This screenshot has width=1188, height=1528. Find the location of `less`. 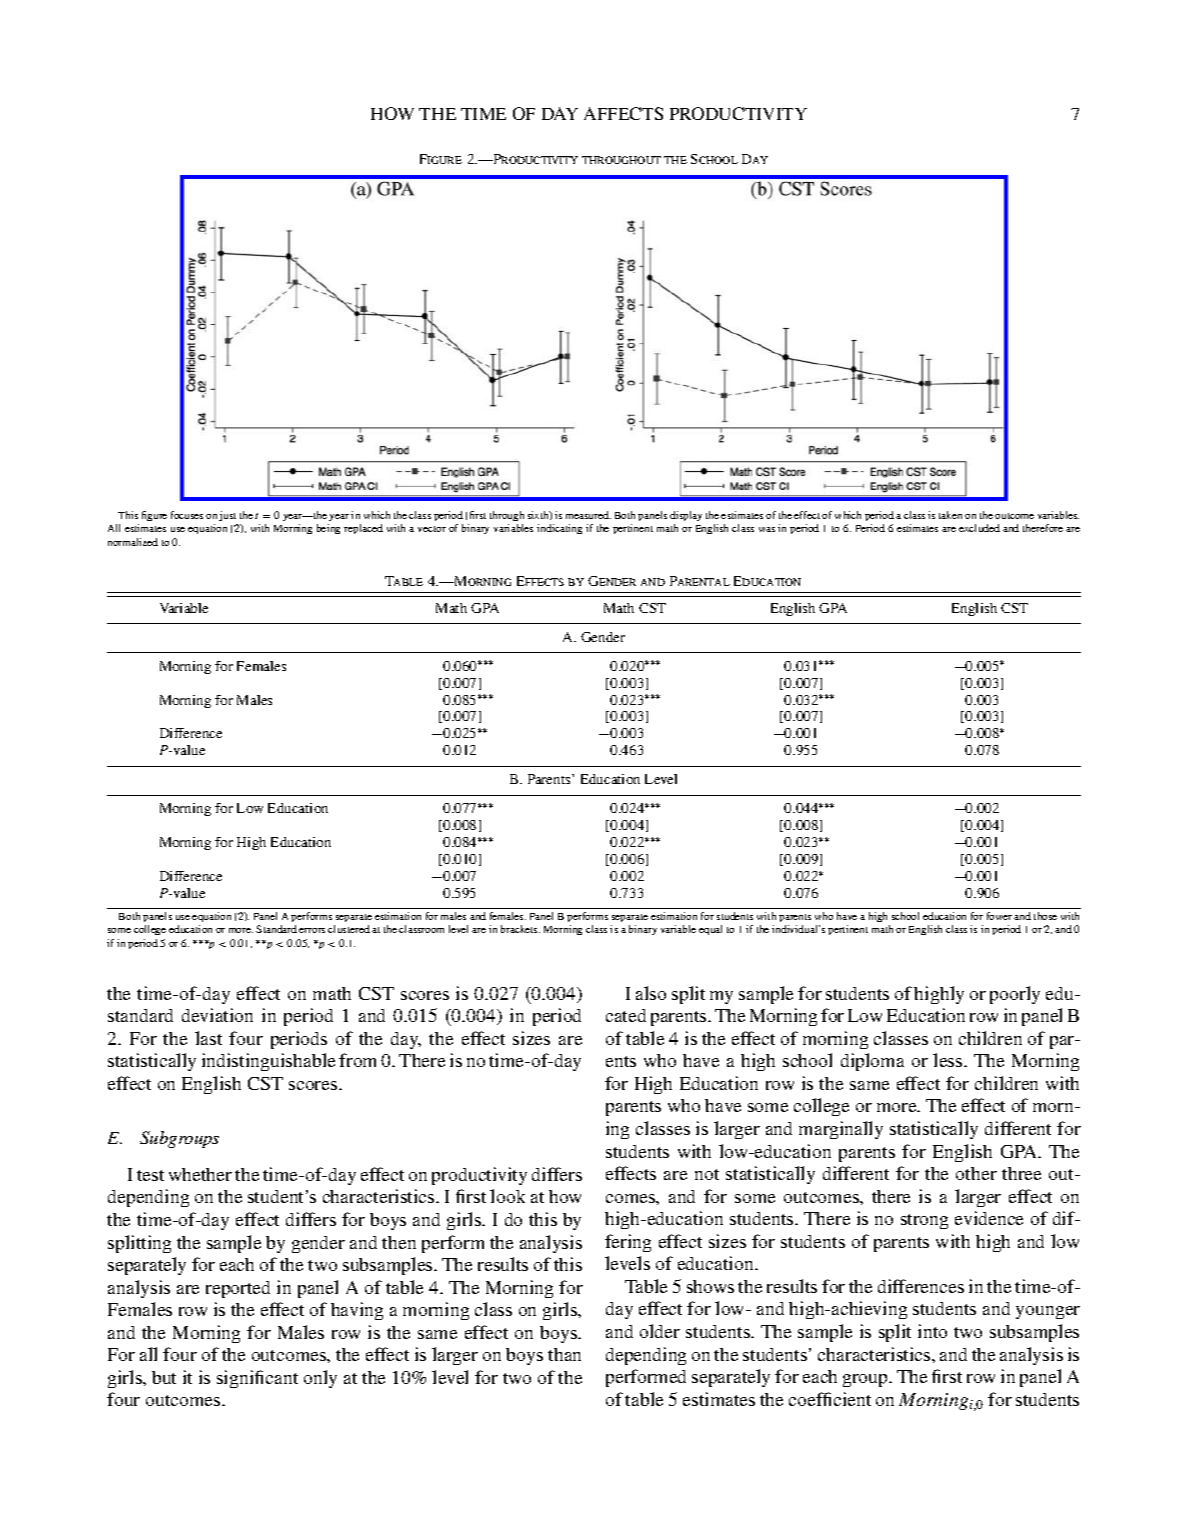

less is located at coordinates (949, 1060).
